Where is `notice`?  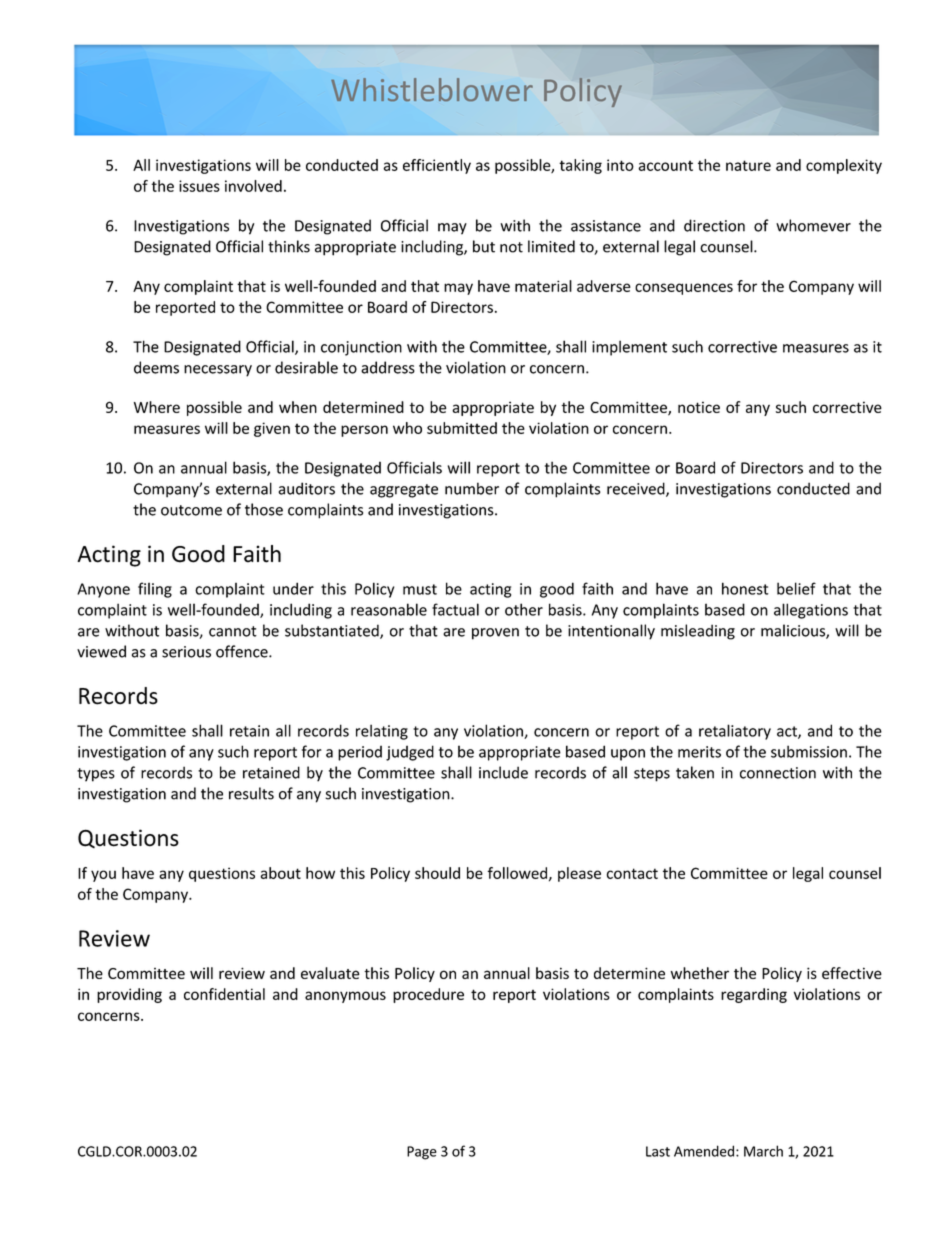 notice is located at coordinates (699, 407).
